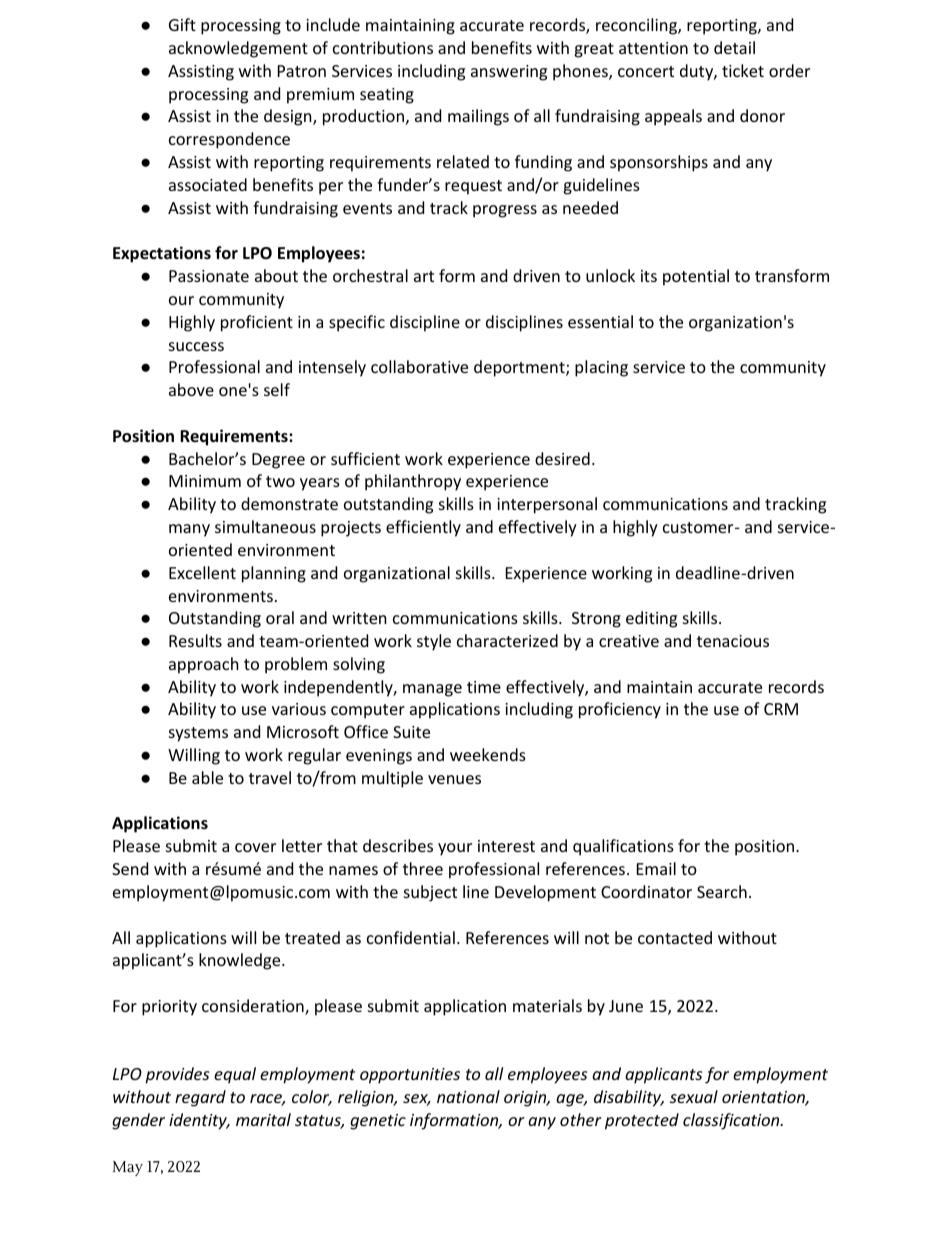 The height and width of the screenshot is (1233, 952). Describe the element at coordinates (733, 641) in the screenshot. I see `tenacious` at that location.
